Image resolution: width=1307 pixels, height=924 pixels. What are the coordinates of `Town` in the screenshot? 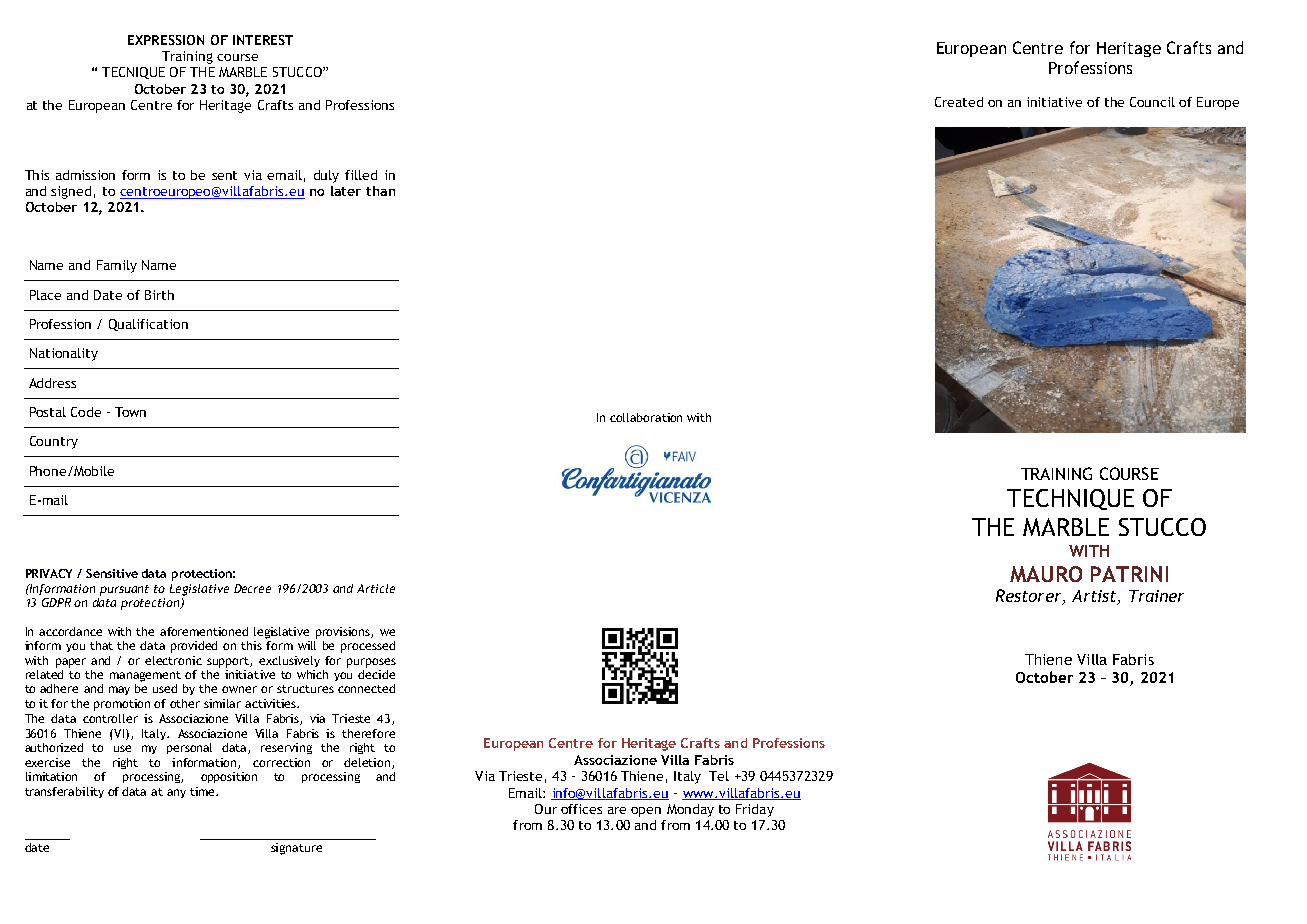 It's located at (130, 412).
